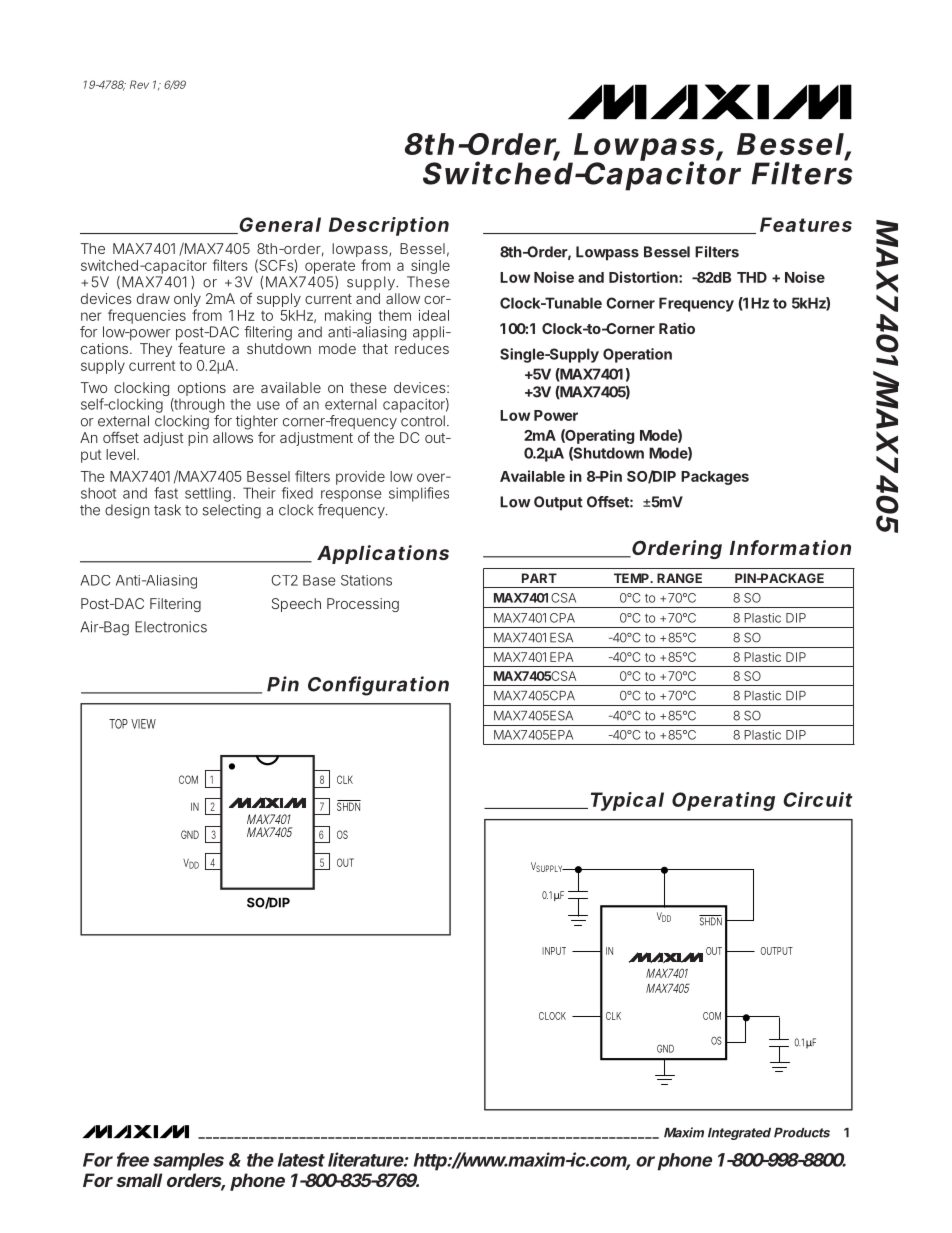 The image size is (952, 1233). What do you see at coordinates (554, 951) in the screenshot?
I see `INPUT` at bounding box center [554, 951].
